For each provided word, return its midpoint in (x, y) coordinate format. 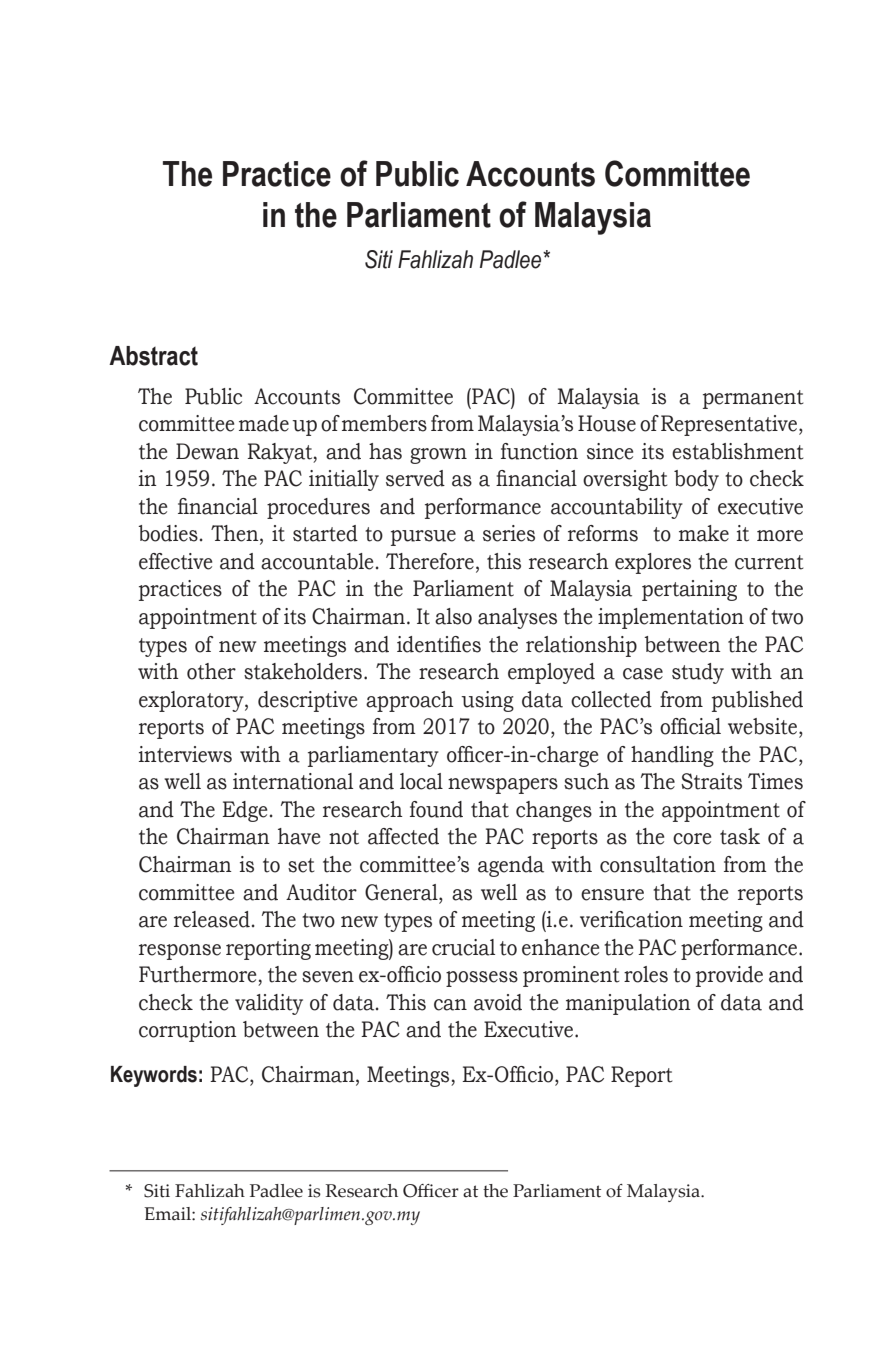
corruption (188, 1031)
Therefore (430, 561)
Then (236, 534)
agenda (511, 866)
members (384, 423)
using (487, 701)
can (450, 1005)
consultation (658, 864)
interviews (185, 754)
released (212, 919)
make (704, 533)
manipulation (628, 1004)
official (690, 726)
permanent (753, 399)
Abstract (153, 356)
